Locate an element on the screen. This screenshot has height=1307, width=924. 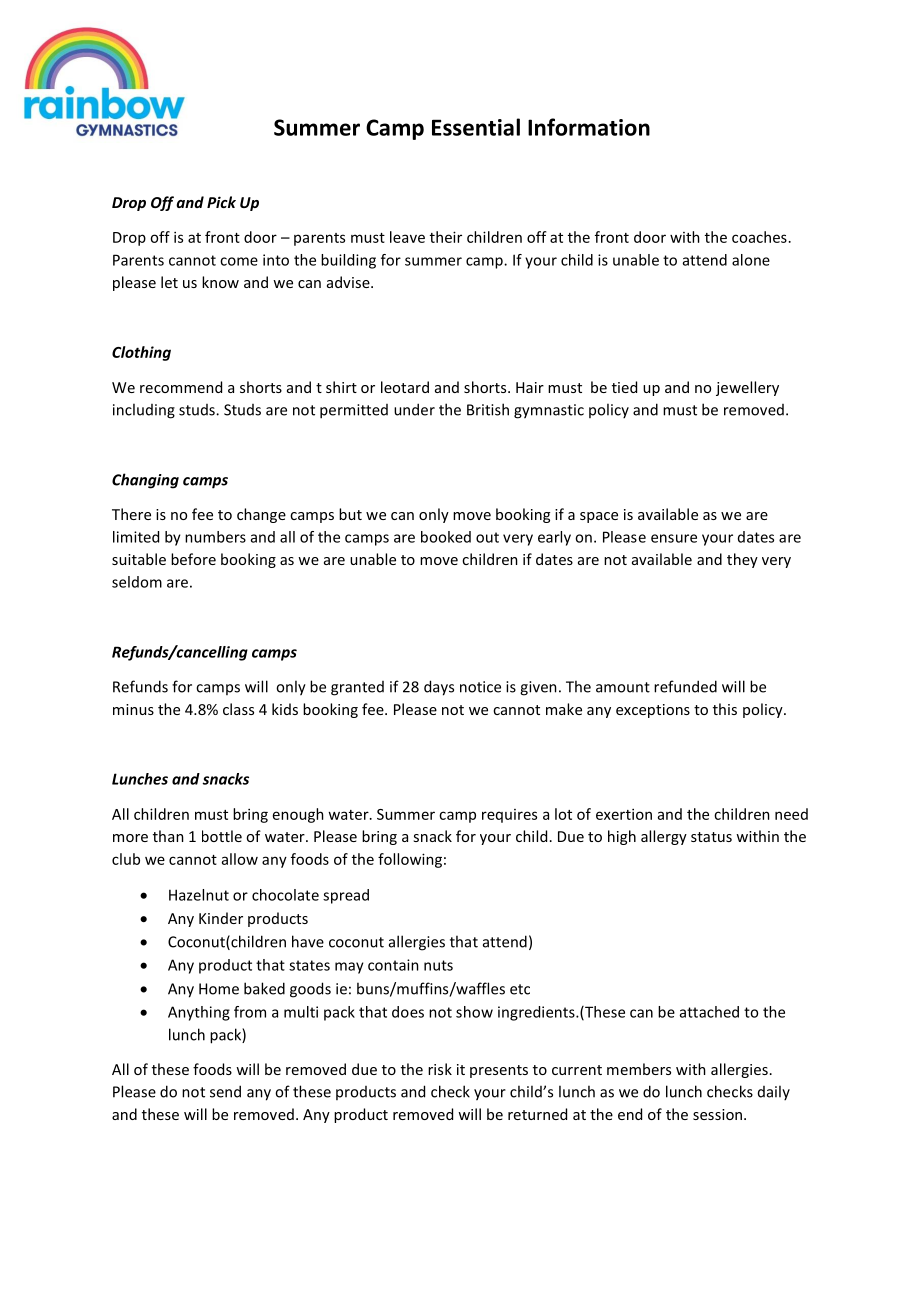
notice is located at coordinates (480, 687).
